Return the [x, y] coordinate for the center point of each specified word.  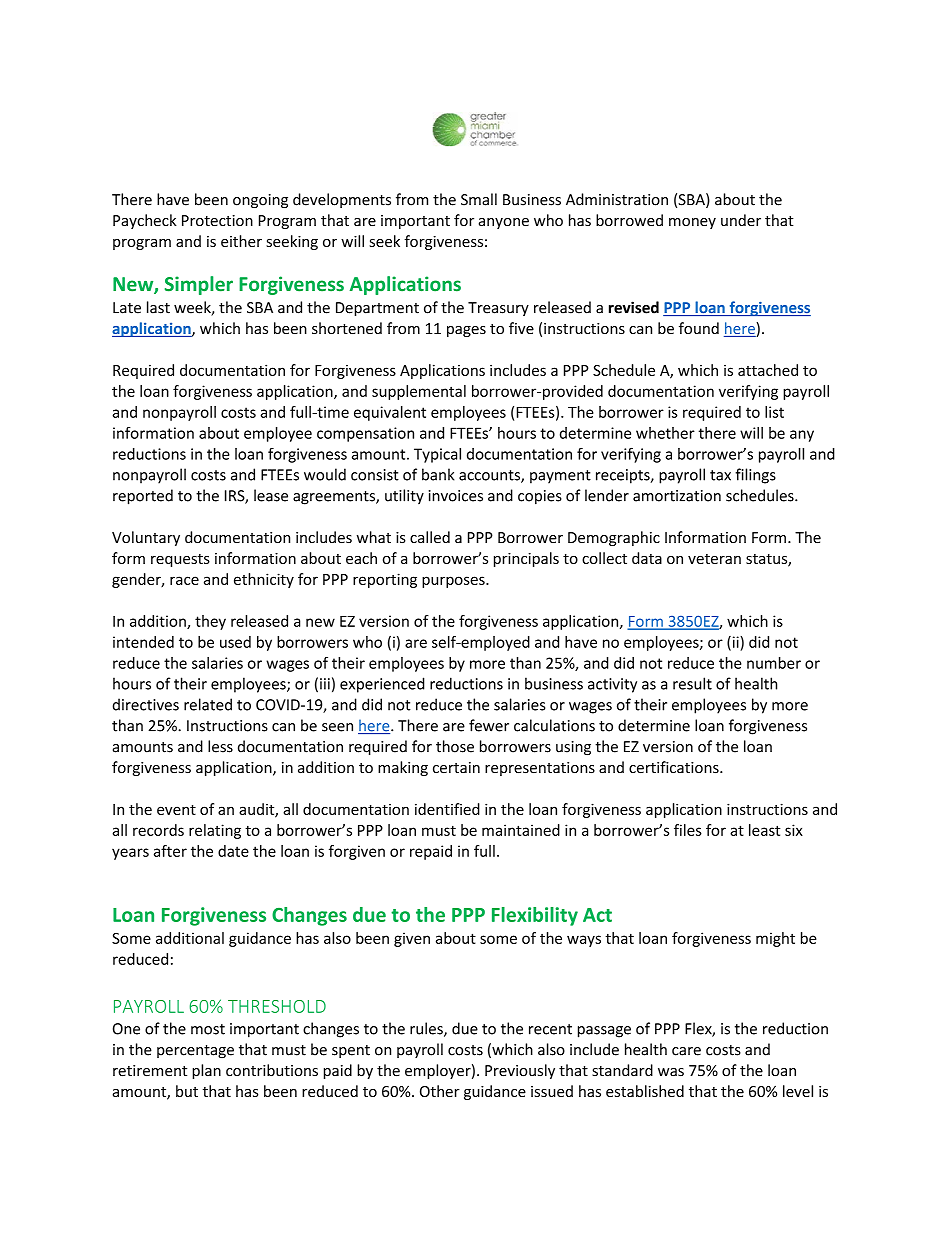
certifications [675, 767]
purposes [454, 582]
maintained [521, 830]
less [220, 746]
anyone [504, 223]
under [741, 220]
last [158, 307]
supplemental [419, 392]
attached [768, 370]
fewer [489, 725]
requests [180, 560]
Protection [217, 220]
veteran [714, 559]
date [233, 851]
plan [206, 1071]
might [775, 939]
